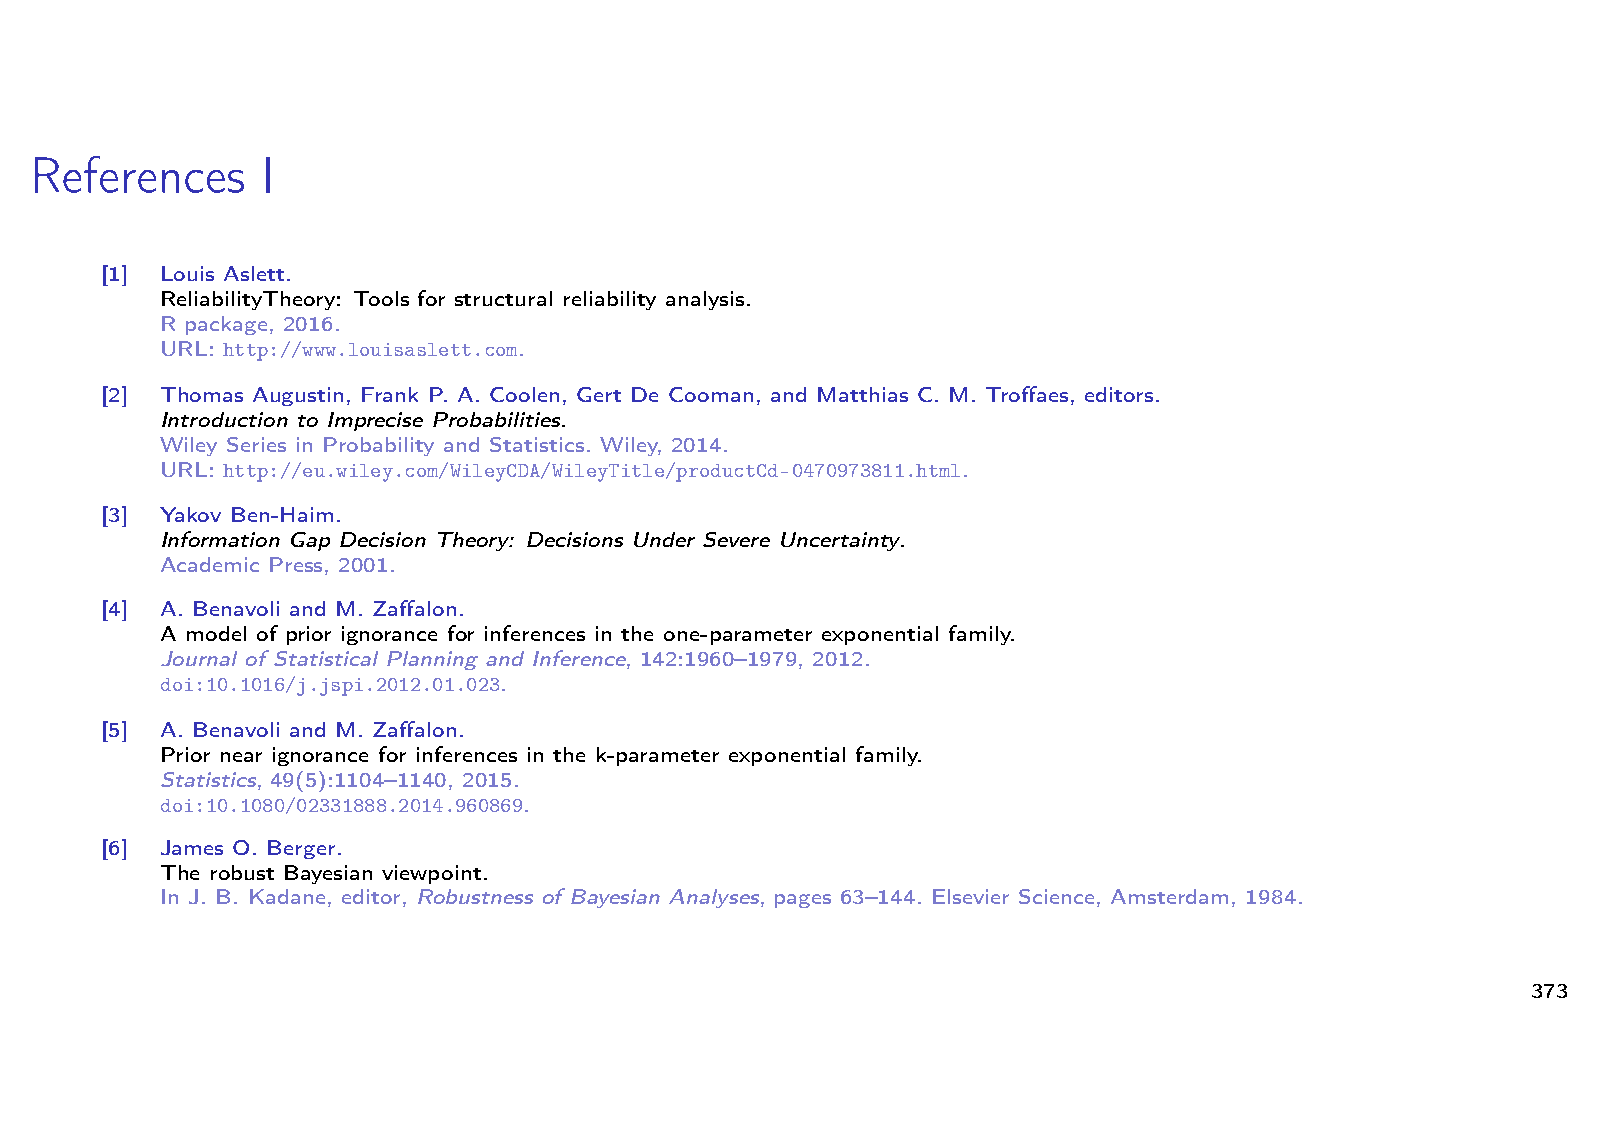 Image resolution: width=1619 pixels, height=1145 pixels. I want to click on structural, so click(503, 298).
